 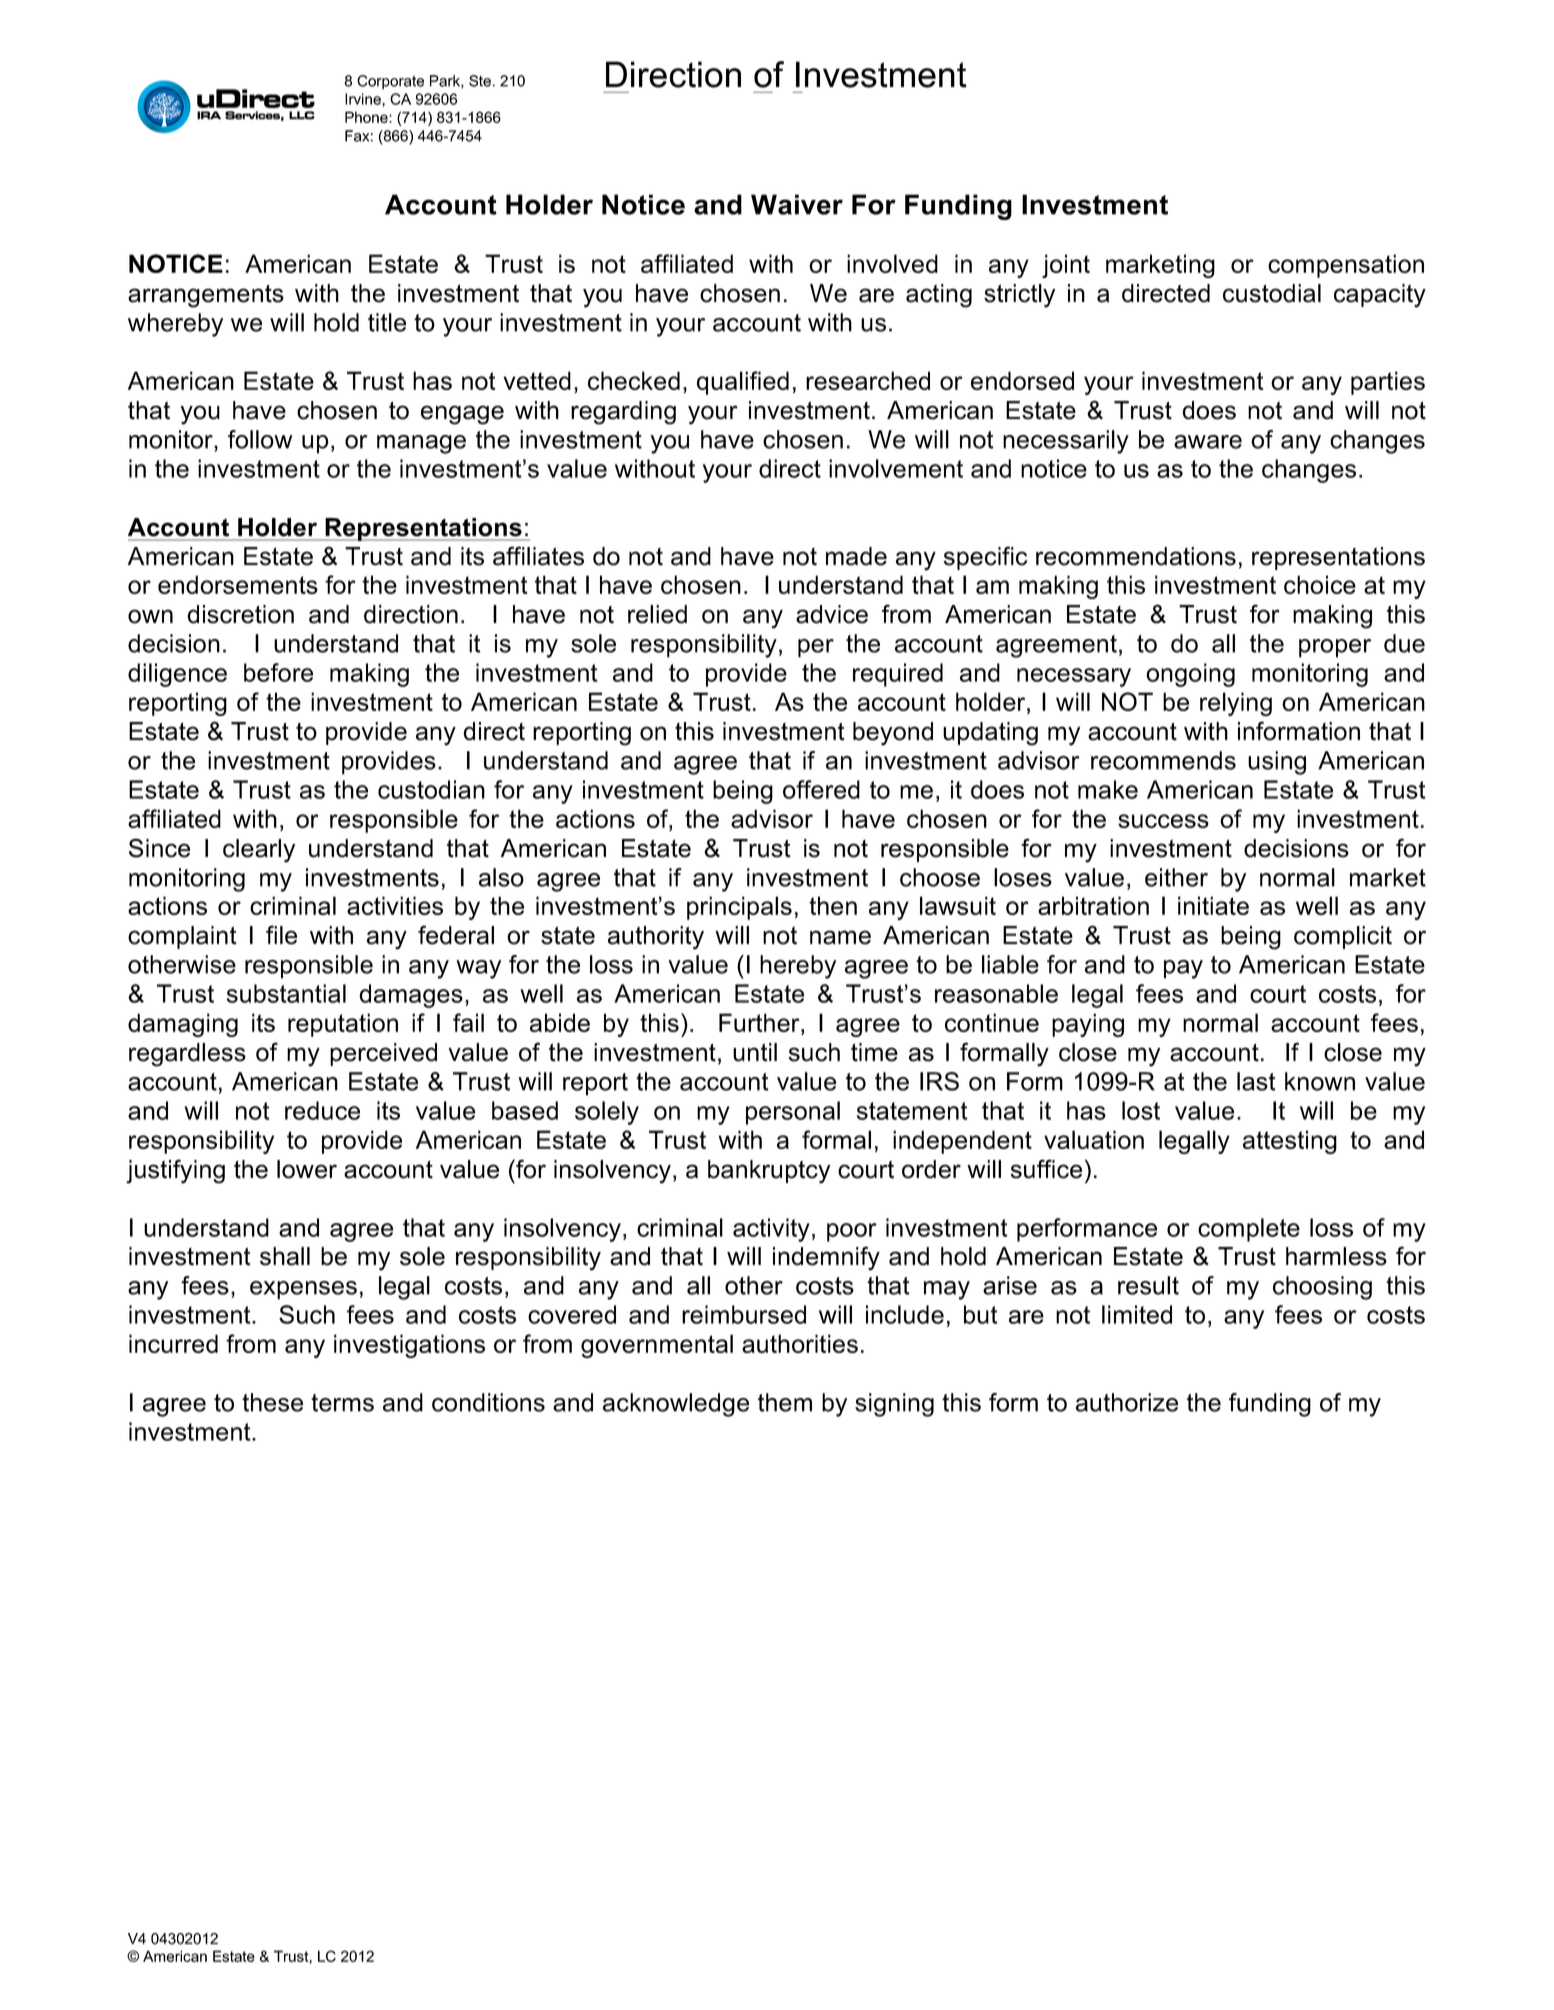 I want to click on choice, so click(x=1320, y=584).
